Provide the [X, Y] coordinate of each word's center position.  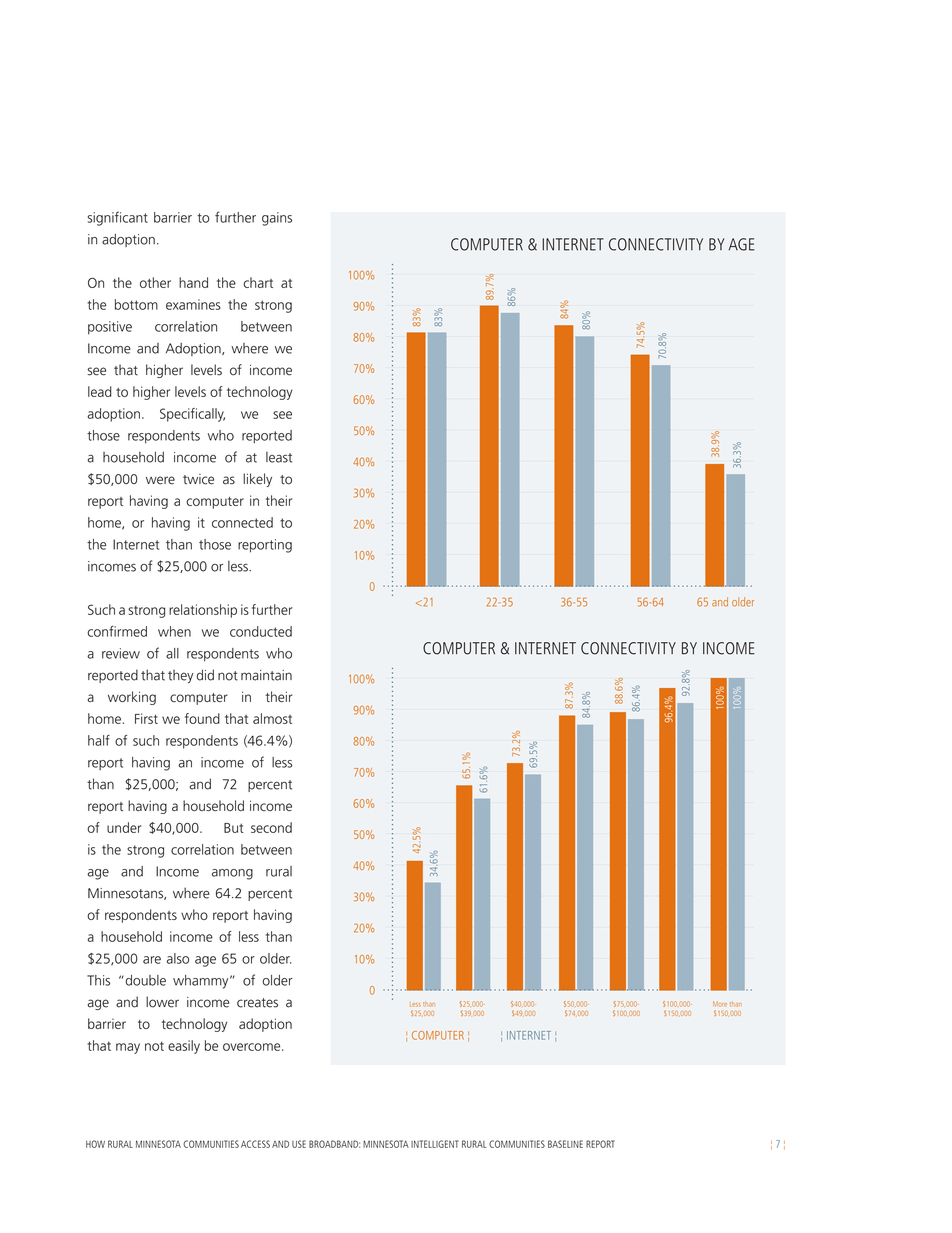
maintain [266, 675]
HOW [95, 1144]
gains [277, 219]
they [181, 677]
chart [258, 282]
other [155, 282]
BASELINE [565, 1144]
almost [272, 718]
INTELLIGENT [435, 1144]
